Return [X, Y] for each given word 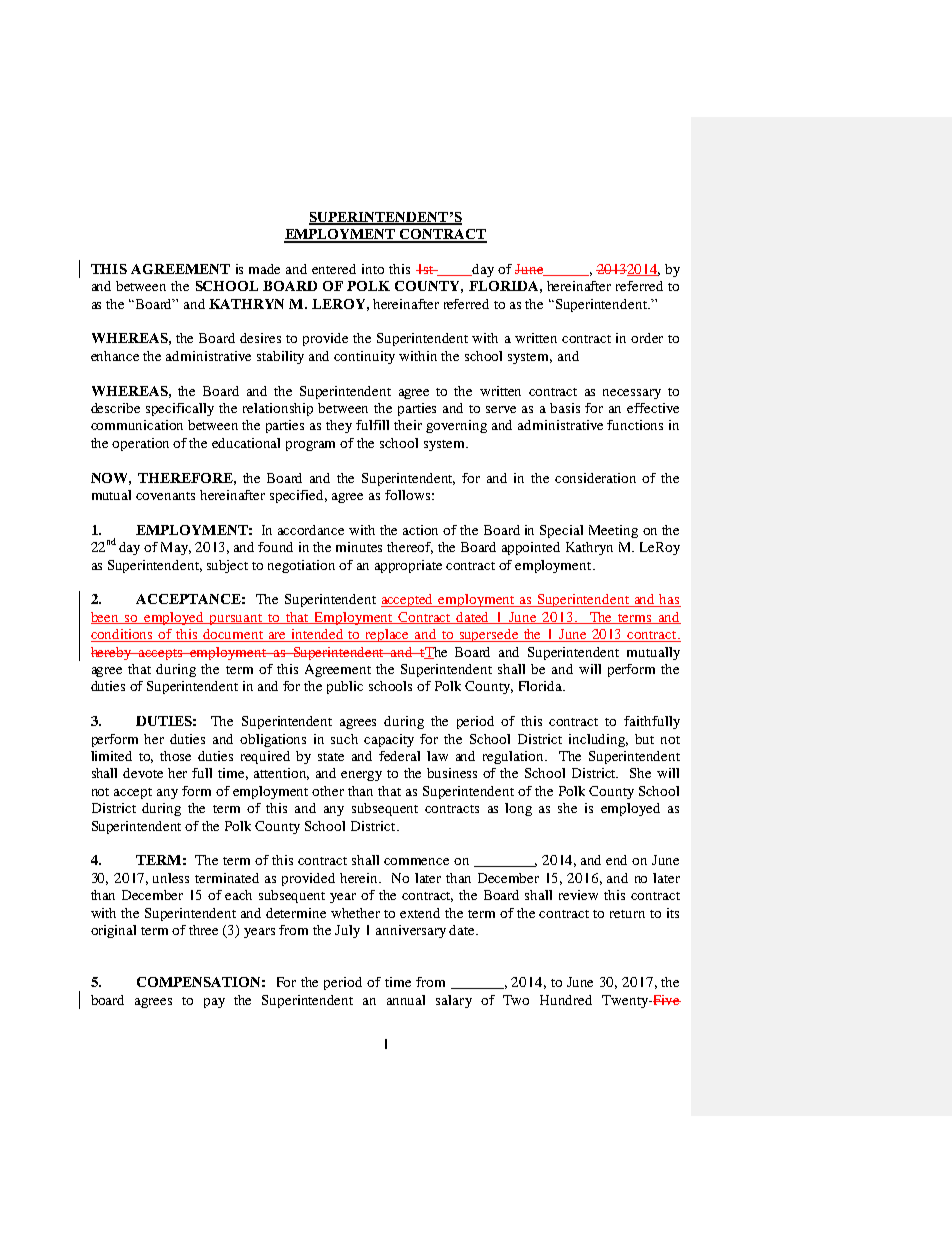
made [264, 269]
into [373, 269]
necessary [632, 394]
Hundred [566, 1000]
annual [406, 1000]
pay [214, 1003]
